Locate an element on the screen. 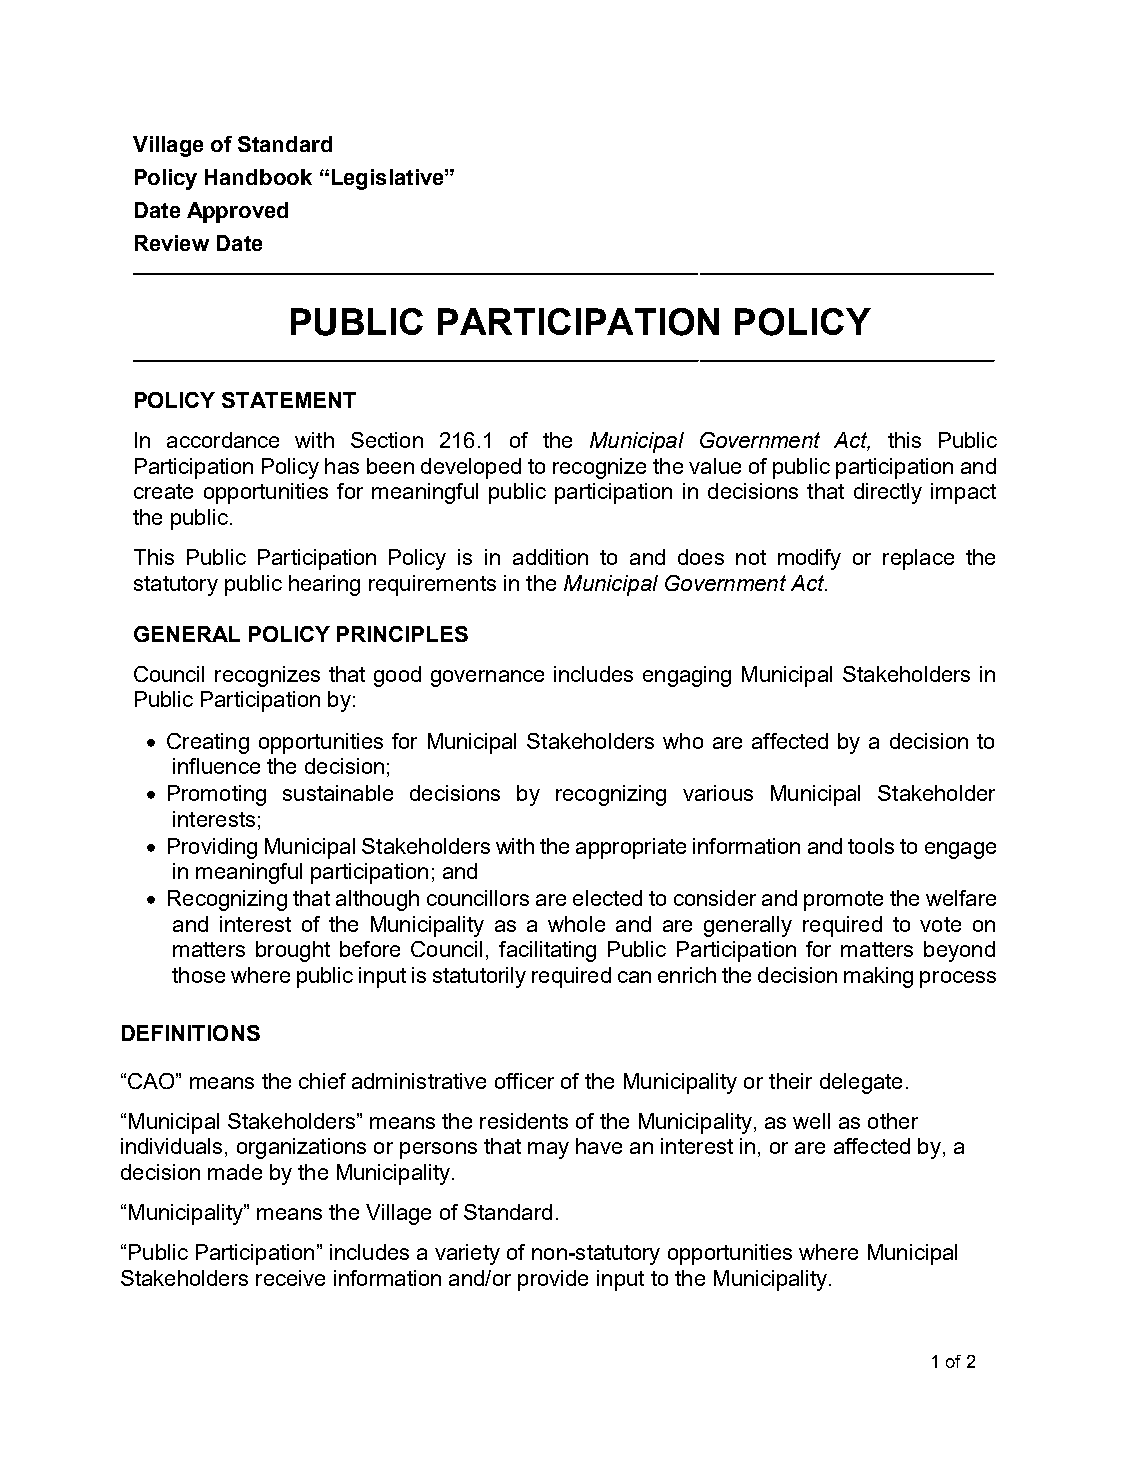 This screenshot has height=1462, width=1129. value is located at coordinates (715, 466).
